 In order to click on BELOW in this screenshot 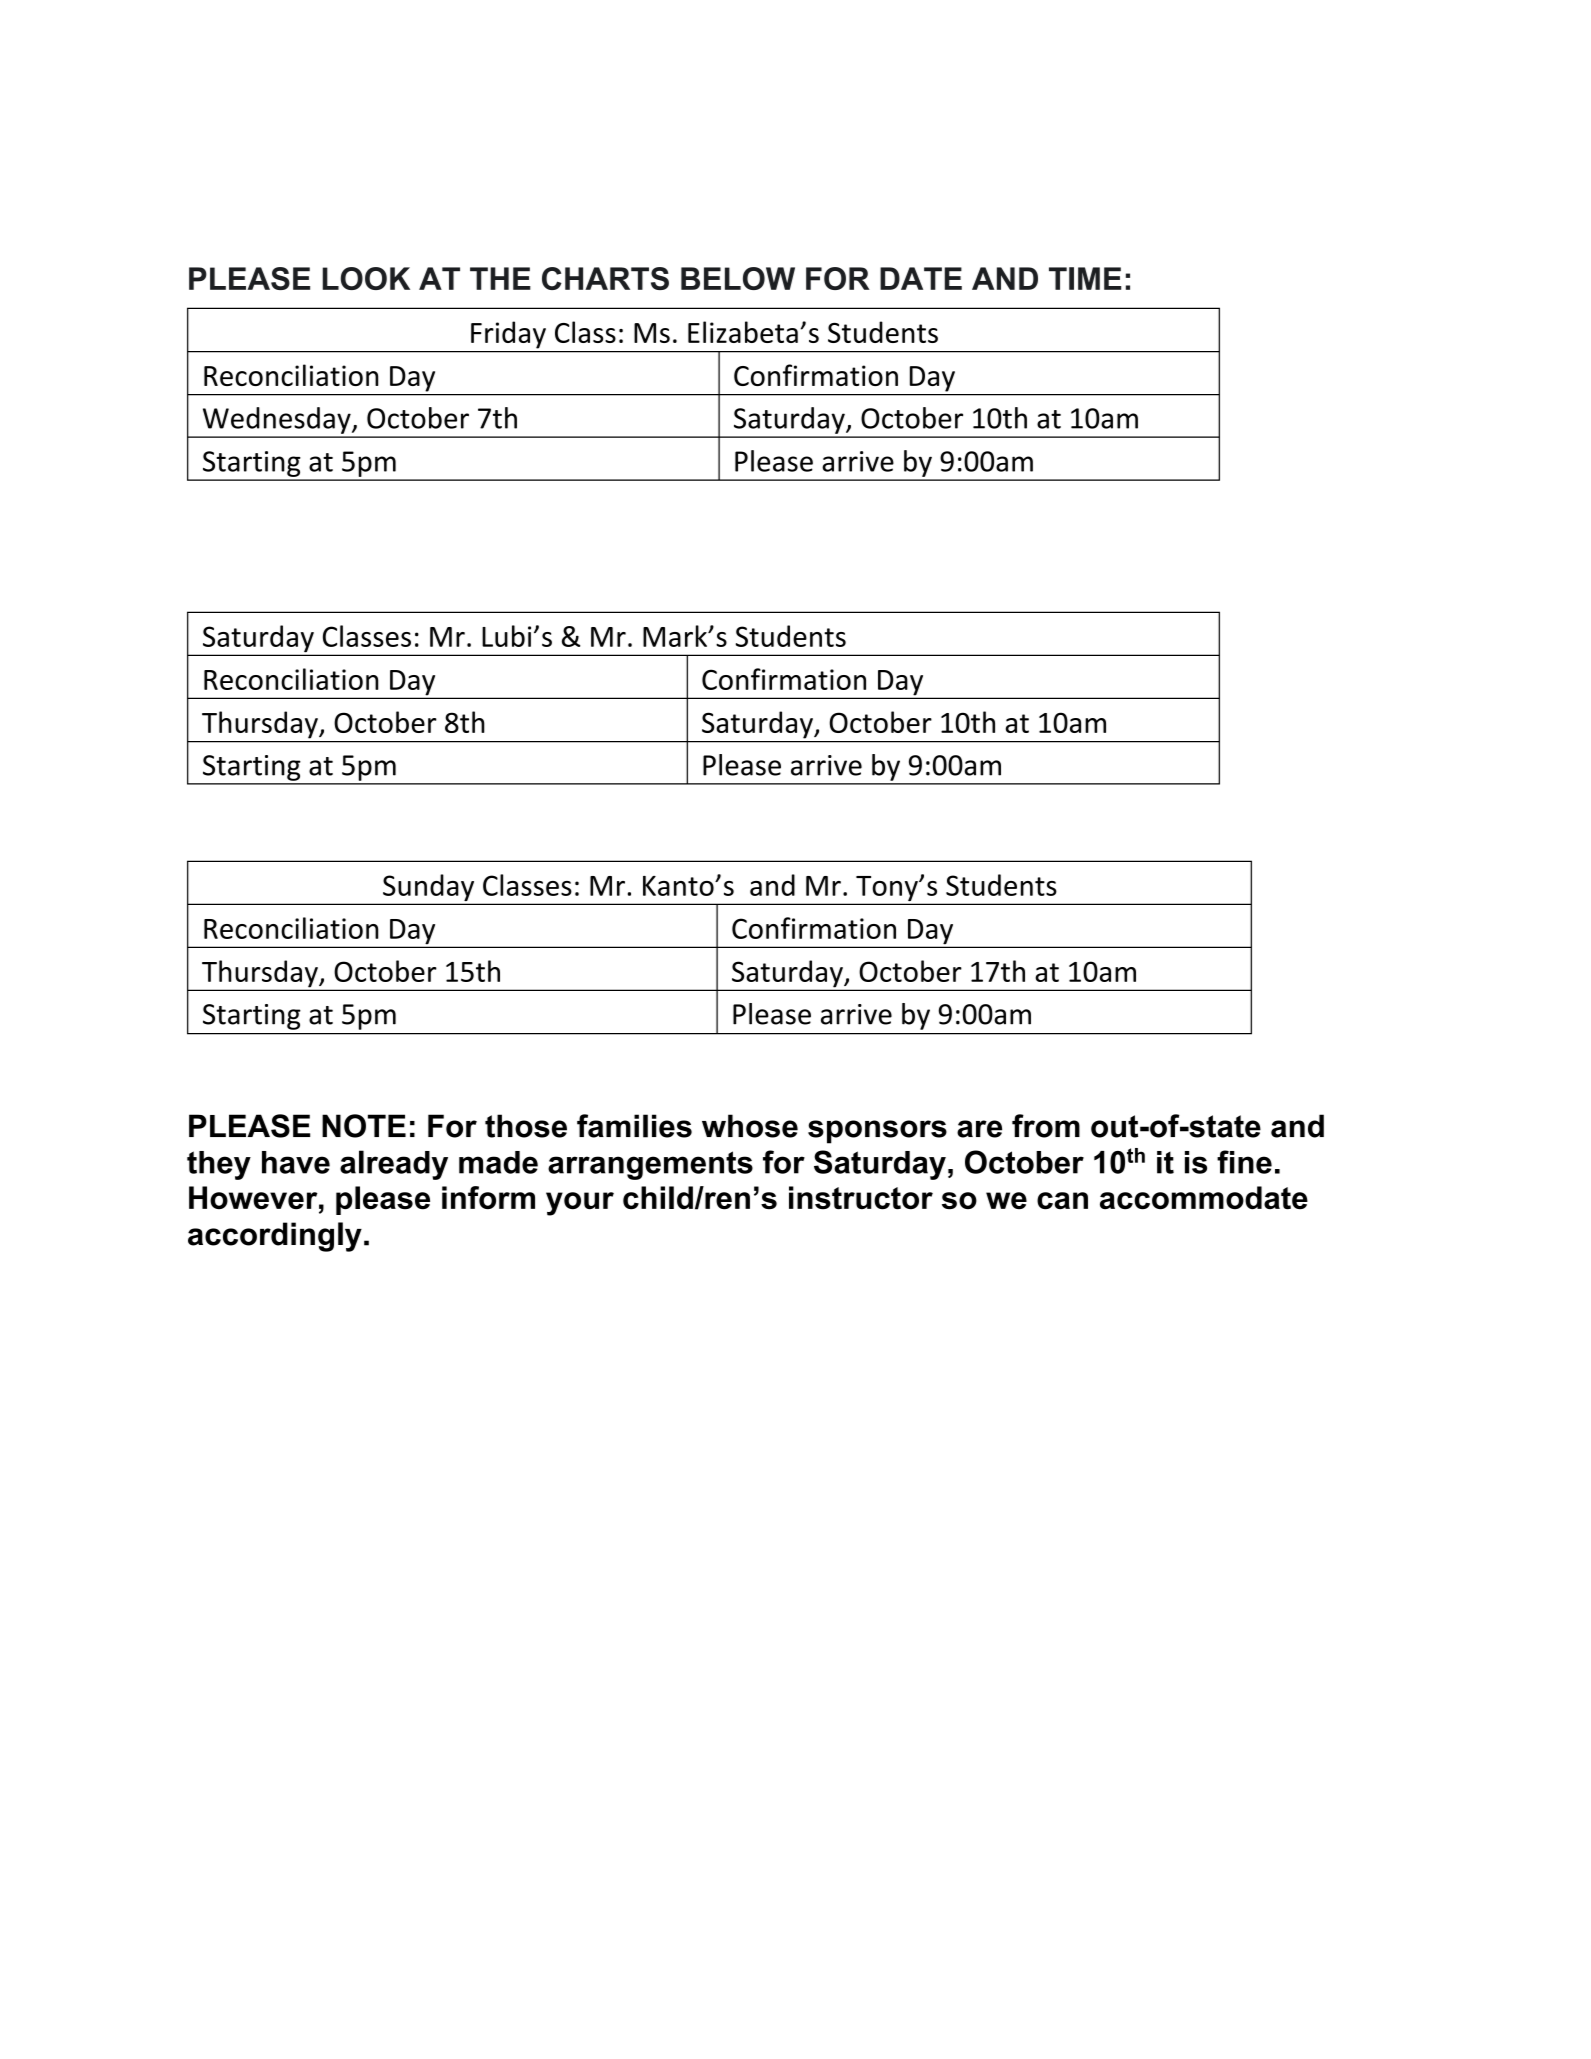, I will do `click(738, 278)`.
